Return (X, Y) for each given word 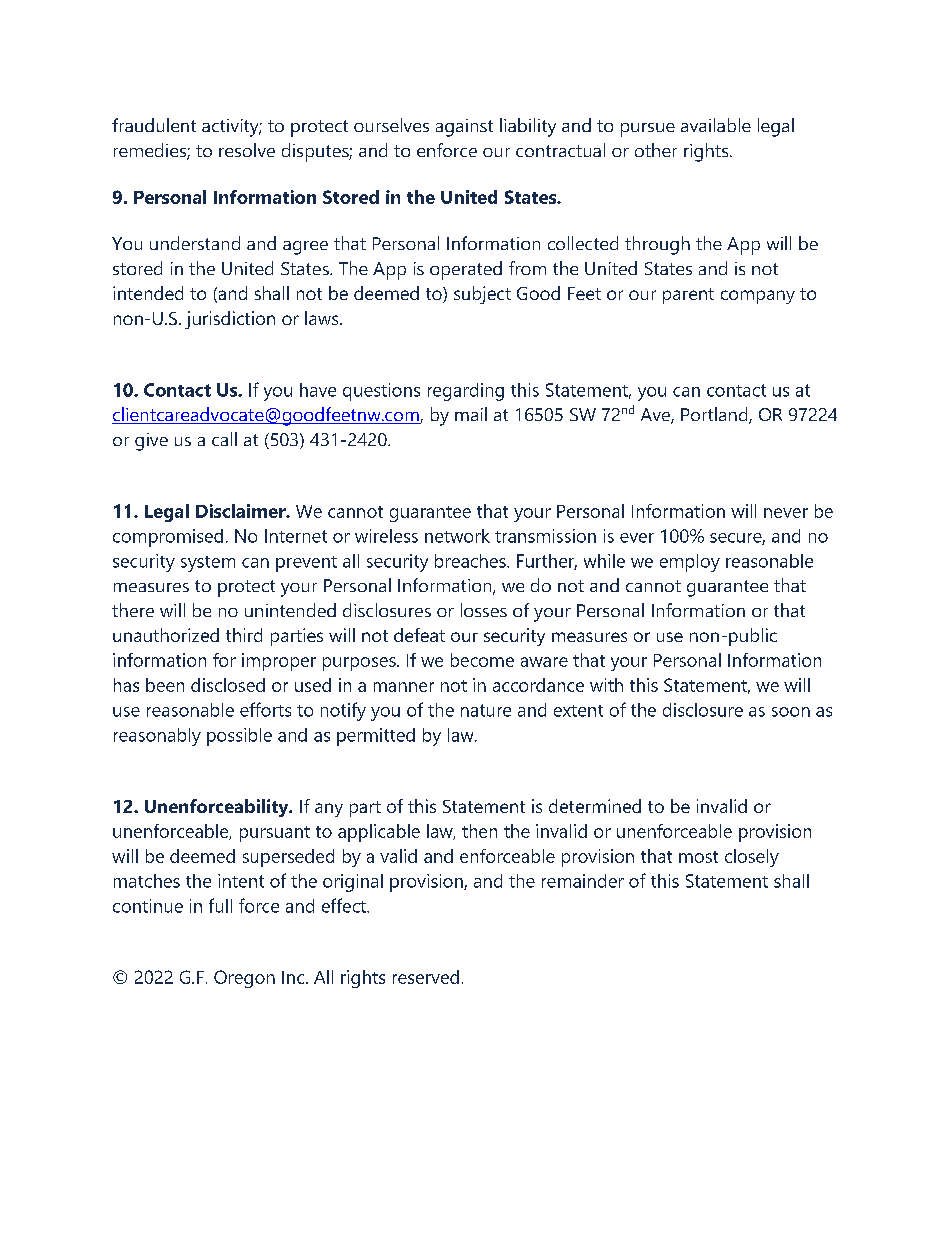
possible (239, 737)
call (224, 439)
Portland (715, 415)
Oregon (244, 979)
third (244, 635)
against (464, 128)
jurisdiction (230, 320)
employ (690, 563)
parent (688, 296)
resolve (247, 150)
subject (482, 295)
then (479, 831)
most (698, 857)
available (716, 125)
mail (471, 414)
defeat (419, 635)
